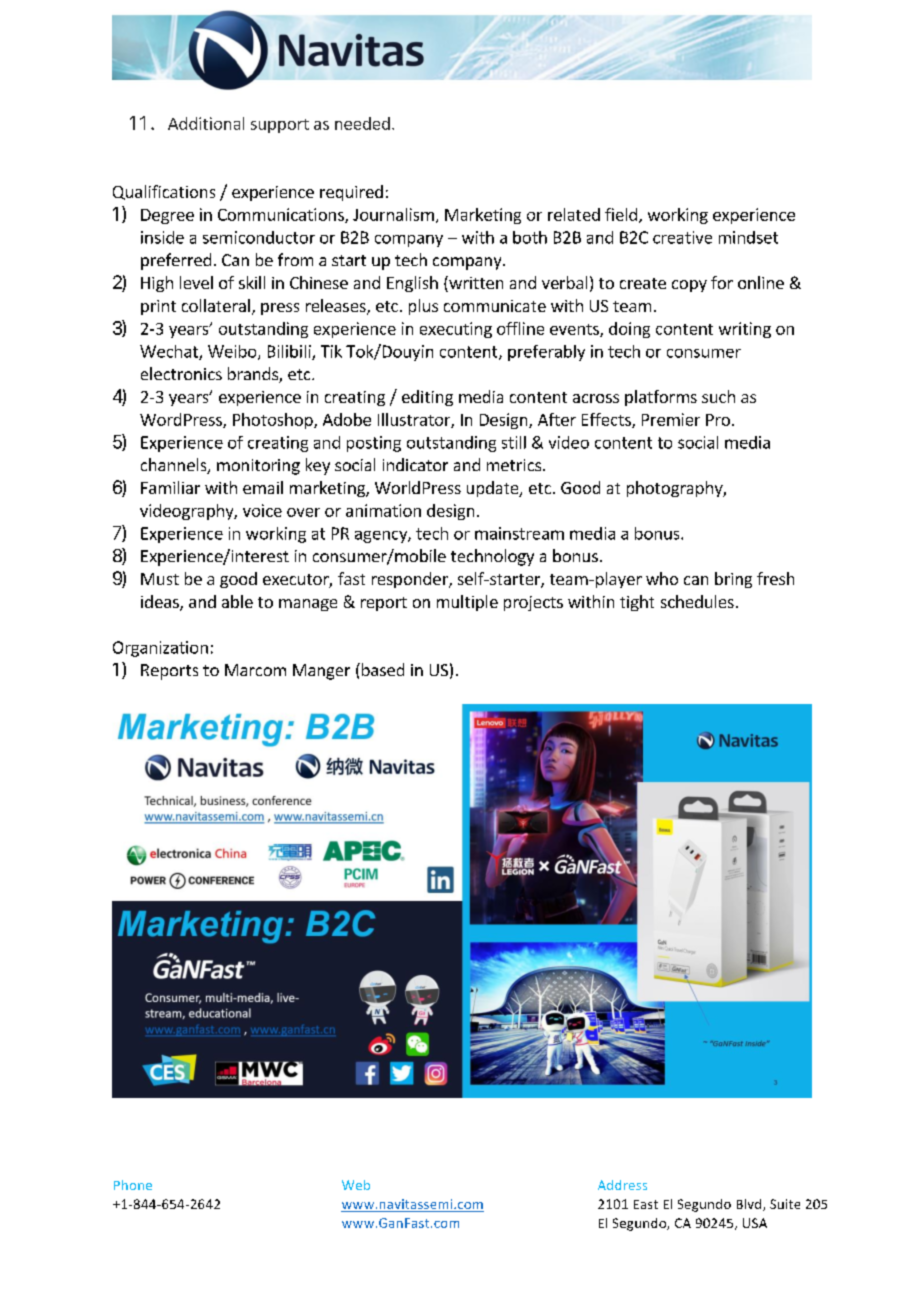 The height and width of the screenshot is (1309, 924). What do you see at coordinates (133, 1185) in the screenshot?
I see `Phone` at bounding box center [133, 1185].
